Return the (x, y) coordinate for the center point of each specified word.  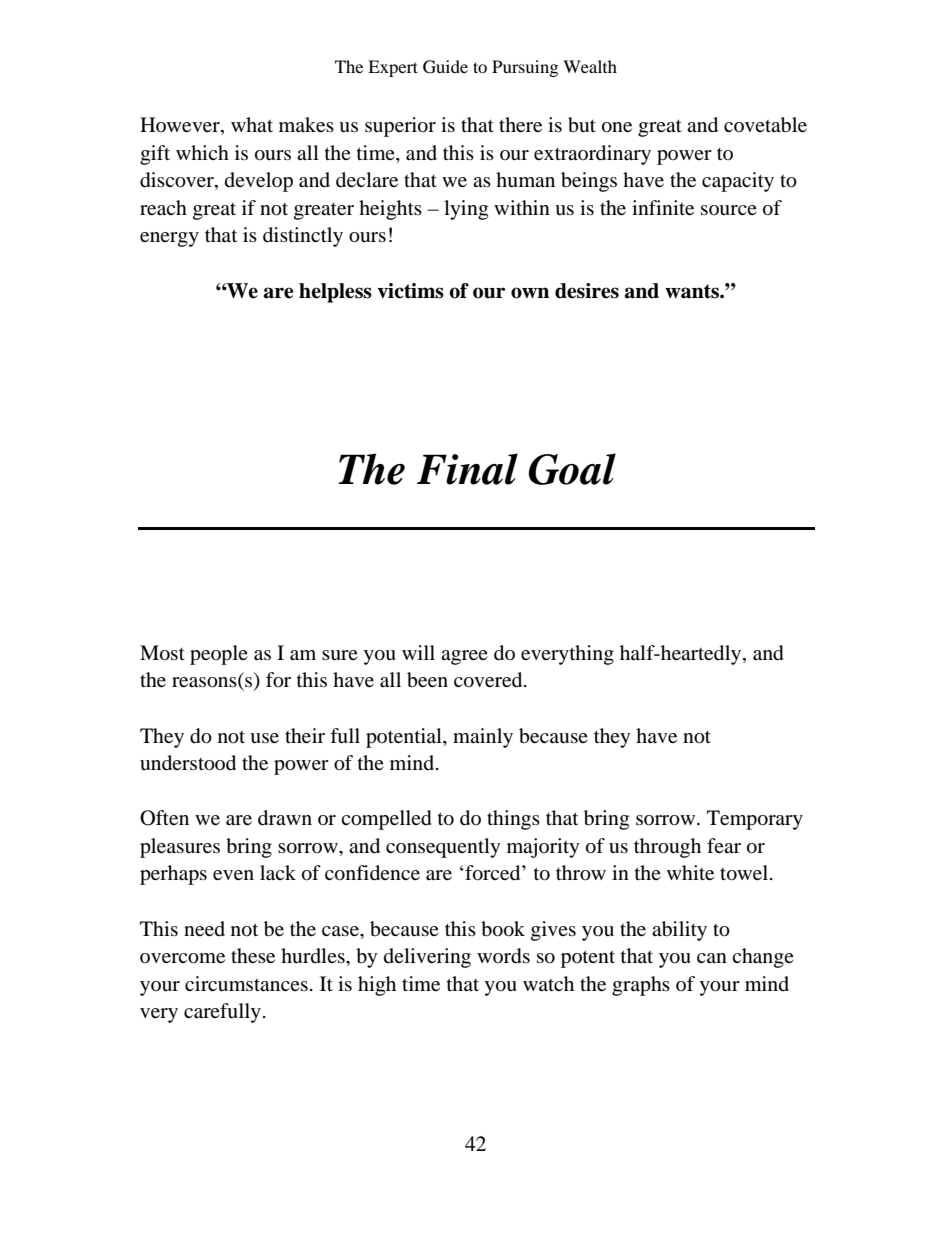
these (253, 955)
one (617, 127)
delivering (427, 958)
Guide (445, 67)
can (712, 958)
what (252, 124)
